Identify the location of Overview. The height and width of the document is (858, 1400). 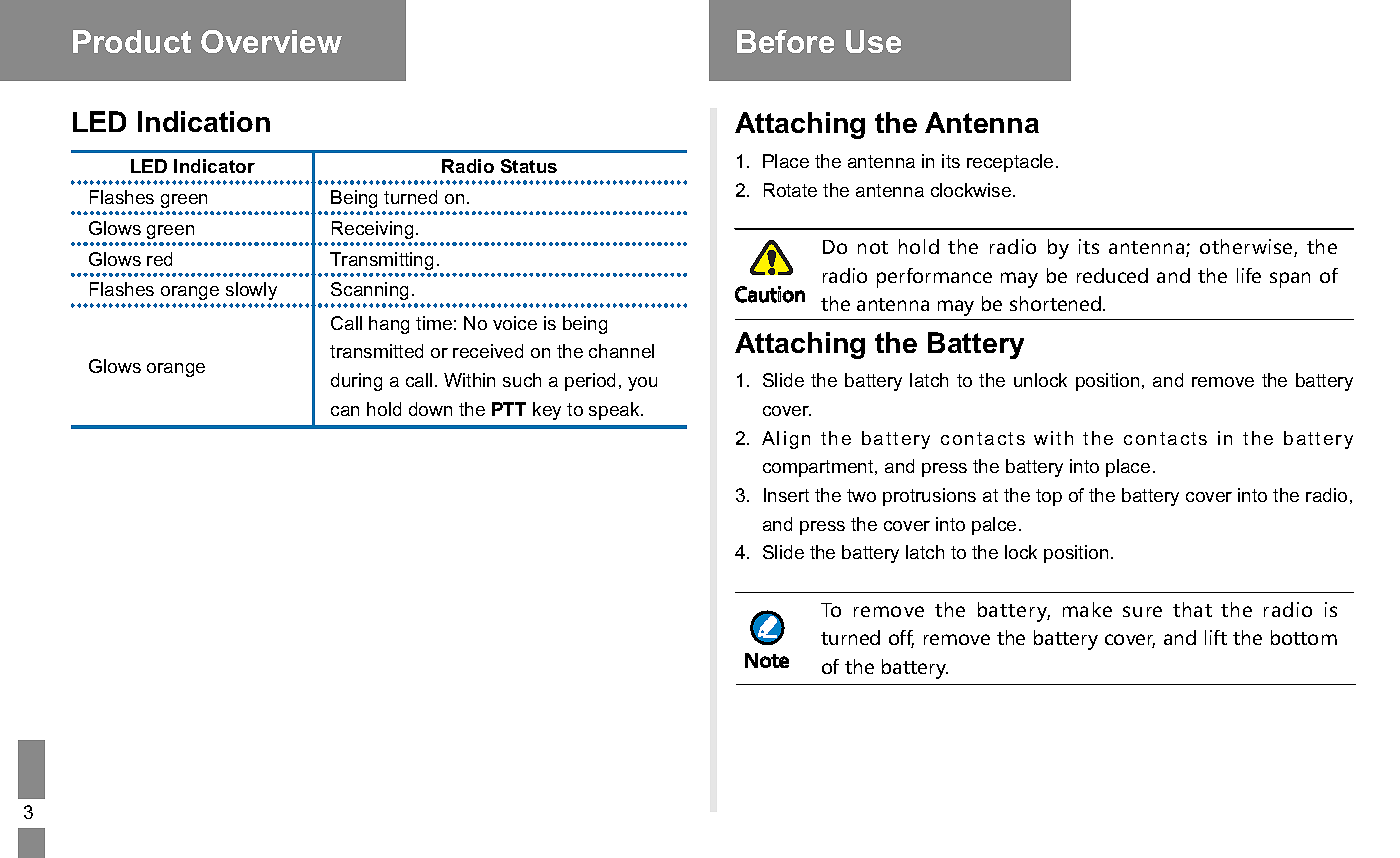
(271, 41).
